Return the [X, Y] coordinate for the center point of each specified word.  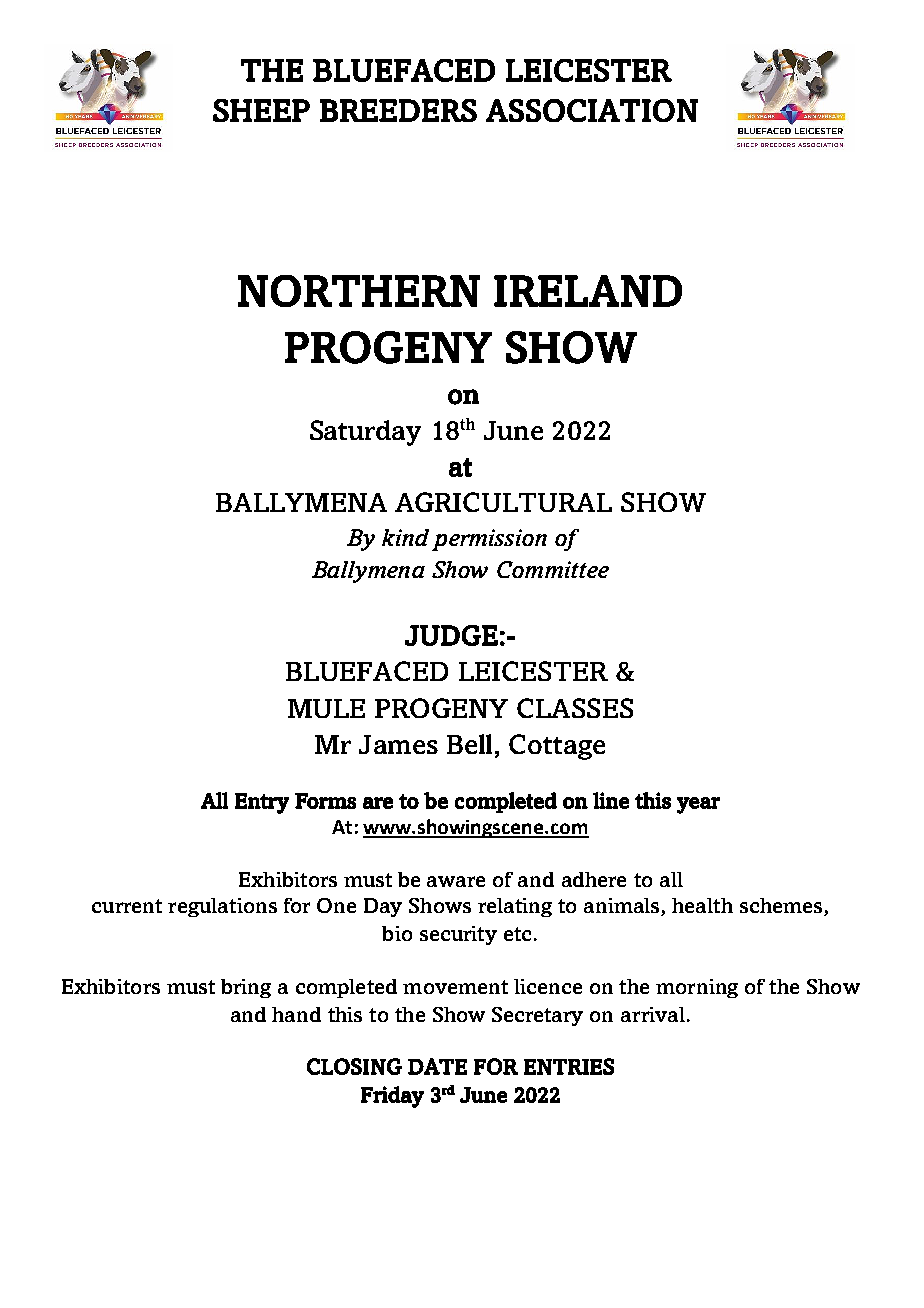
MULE [326, 708]
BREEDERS [398, 110]
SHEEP [261, 110]
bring [246, 988]
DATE [437, 1066]
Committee [553, 569]
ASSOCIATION [592, 110]
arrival [653, 1014]
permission [489, 540]
